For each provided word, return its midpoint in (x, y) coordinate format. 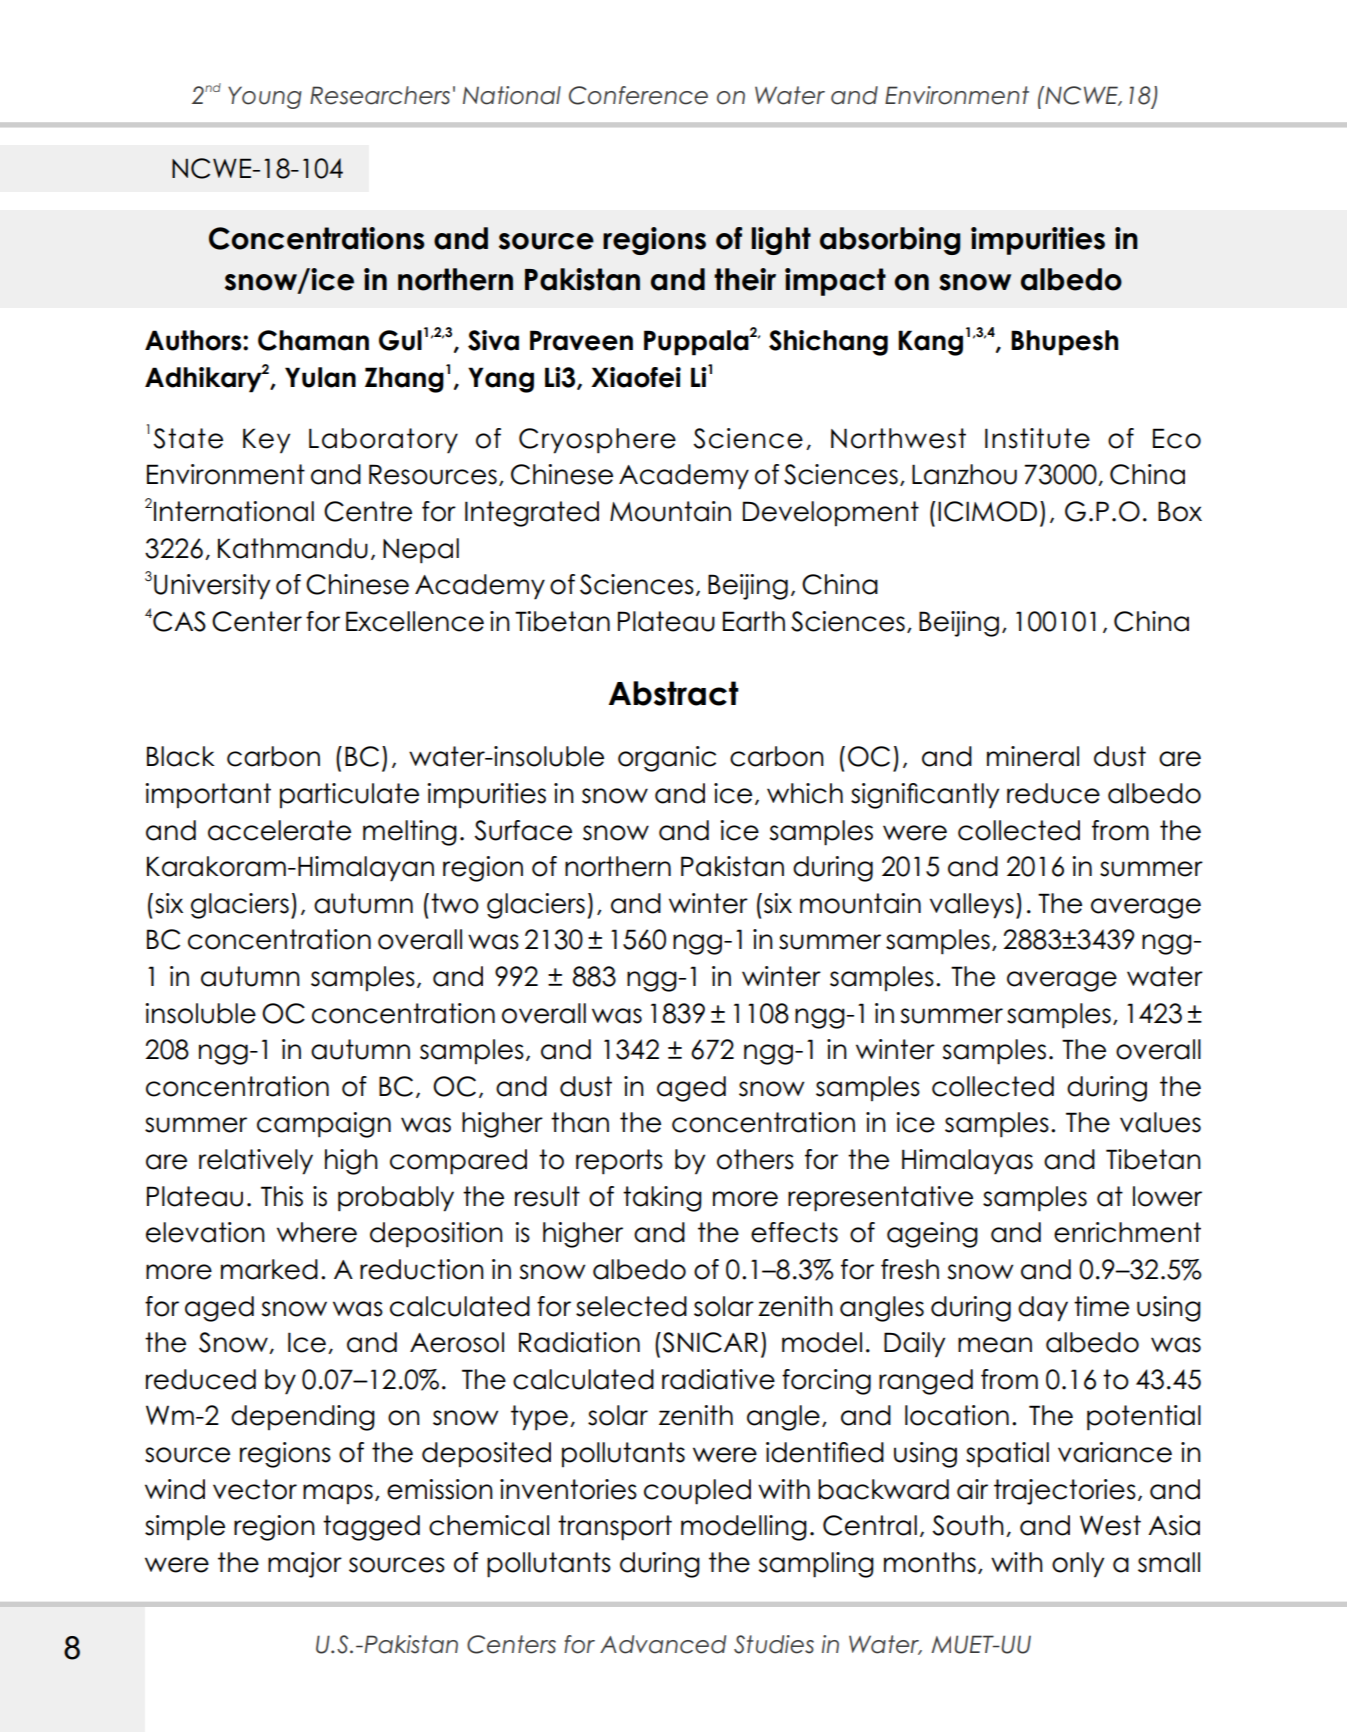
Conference (638, 95)
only (1078, 1565)
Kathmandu (293, 548)
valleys (972, 906)
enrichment (1127, 1232)
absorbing (890, 241)
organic (667, 759)
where (317, 1232)
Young (265, 97)
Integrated (532, 514)
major (305, 1565)
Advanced (663, 1644)
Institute (1037, 438)
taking (662, 1199)
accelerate (279, 830)
